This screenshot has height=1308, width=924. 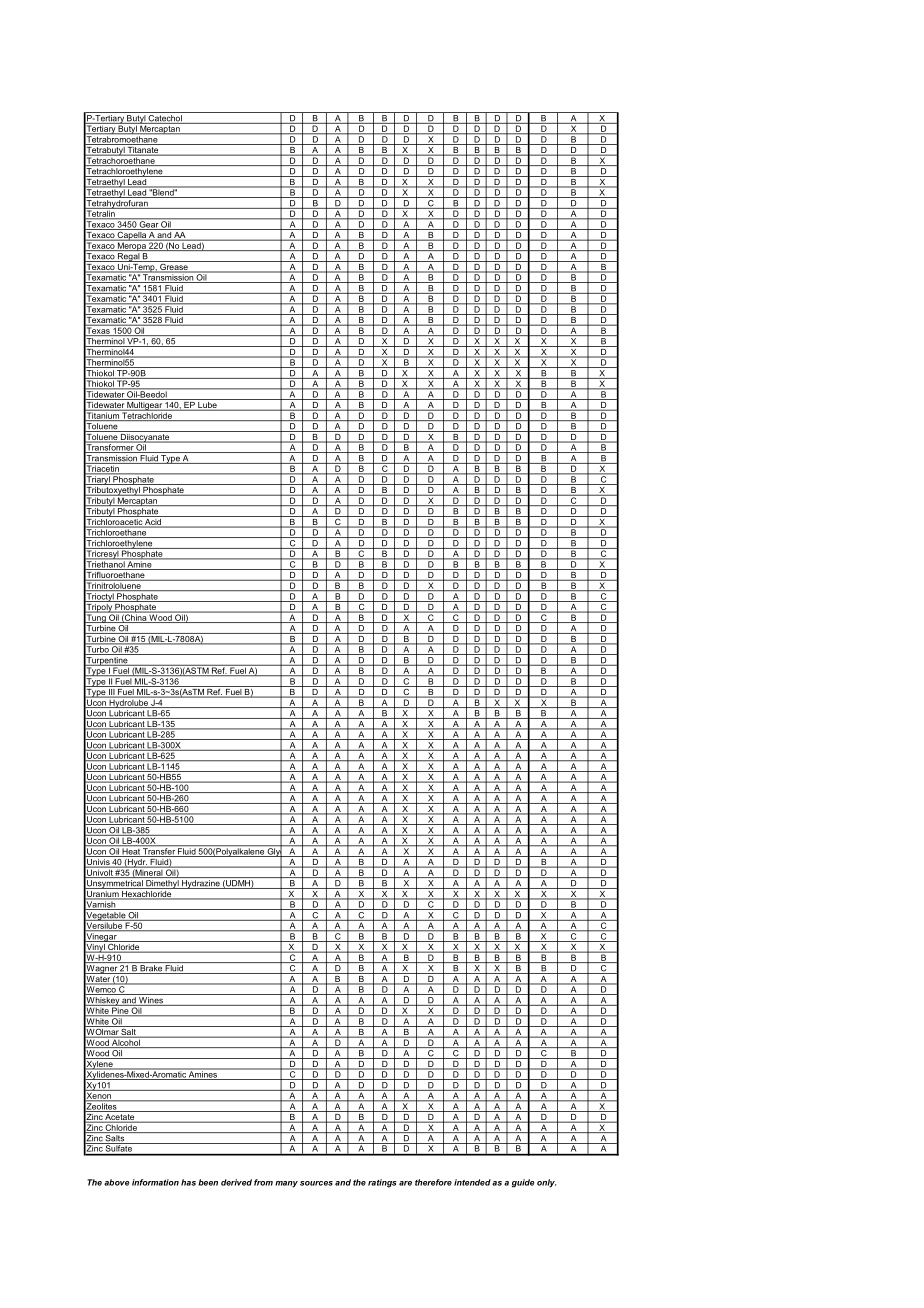 I want to click on therefore, so click(x=433, y=1182).
